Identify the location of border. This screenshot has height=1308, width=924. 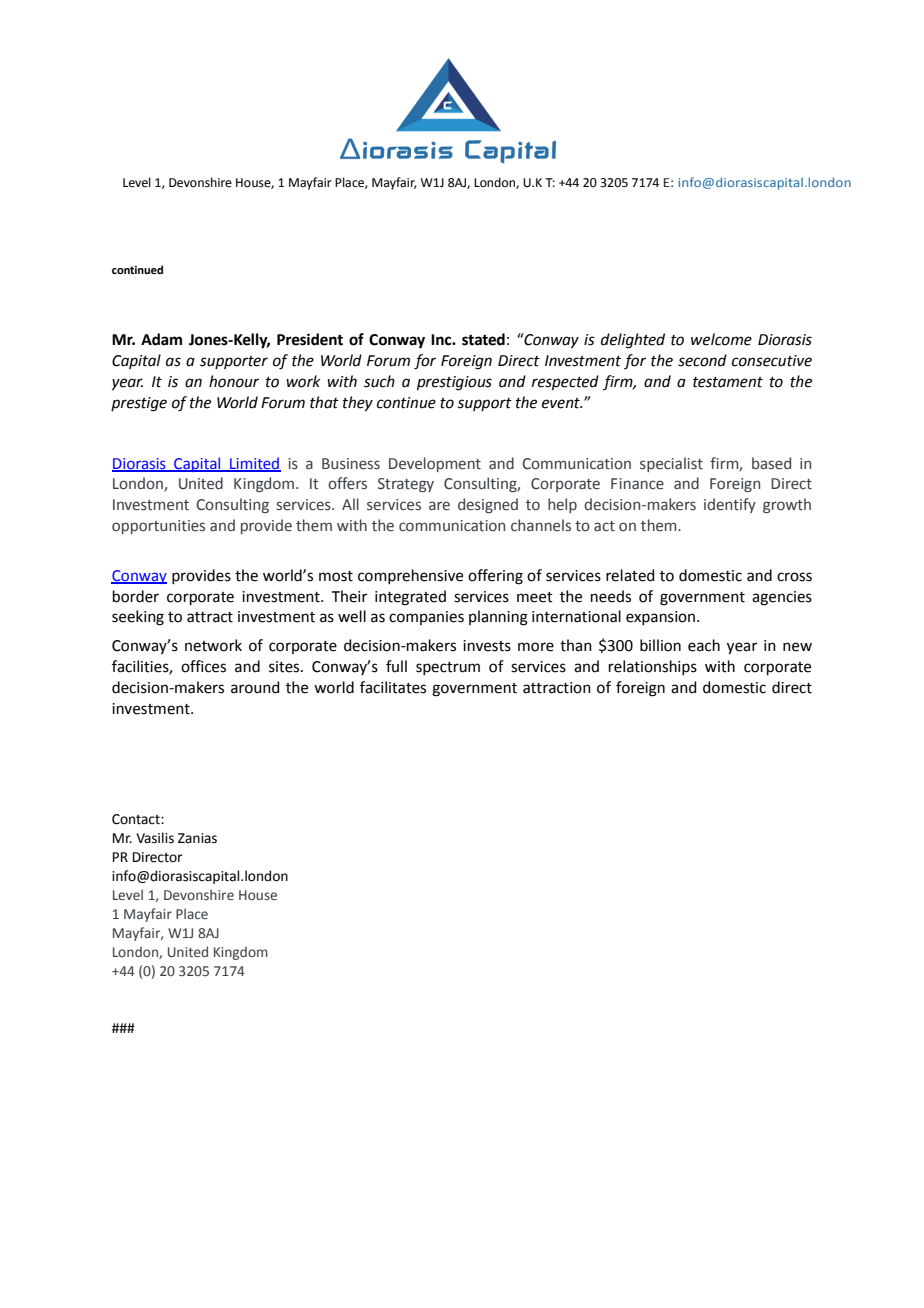
(136, 596).
